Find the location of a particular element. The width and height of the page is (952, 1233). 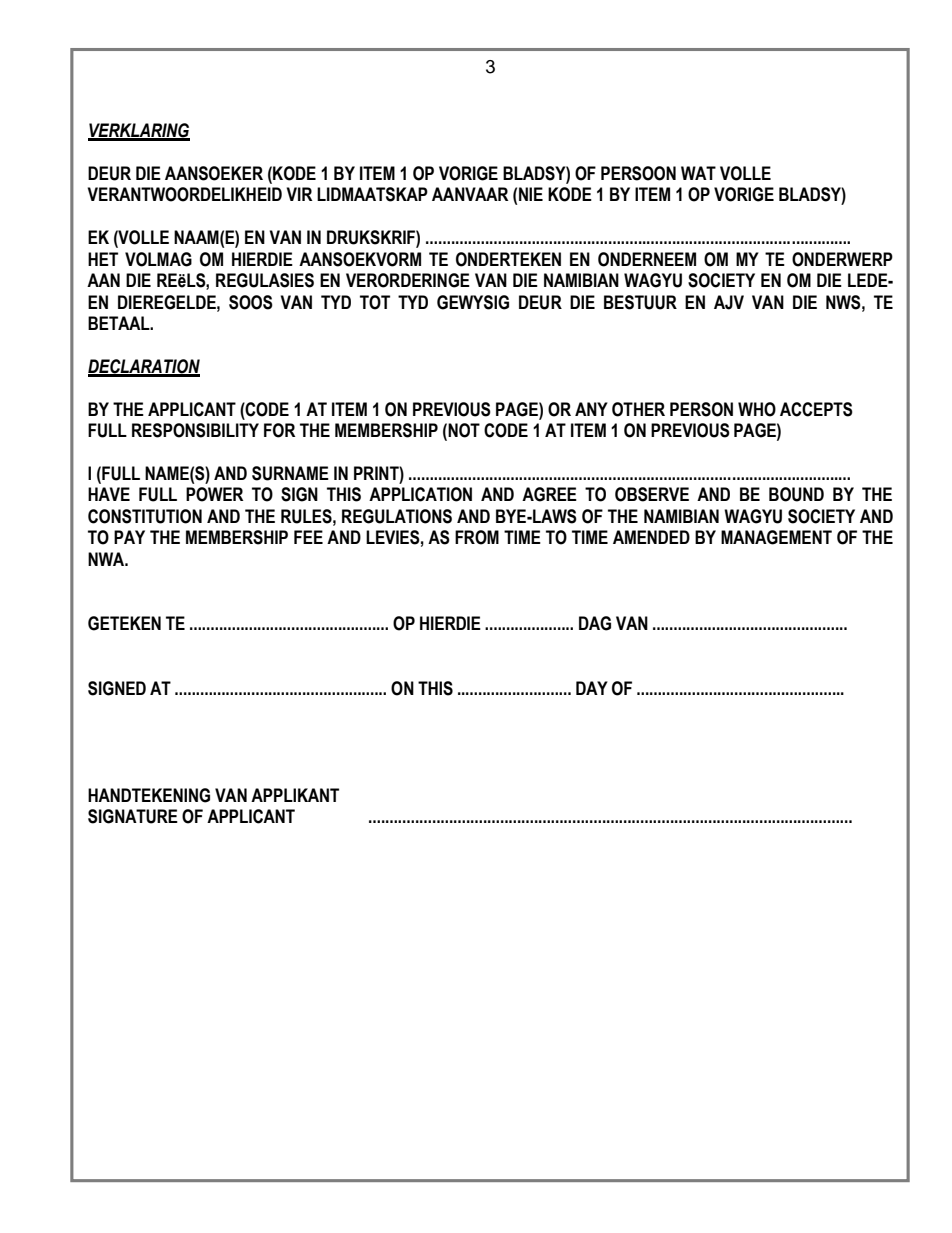

VIR is located at coordinates (299, 194).
